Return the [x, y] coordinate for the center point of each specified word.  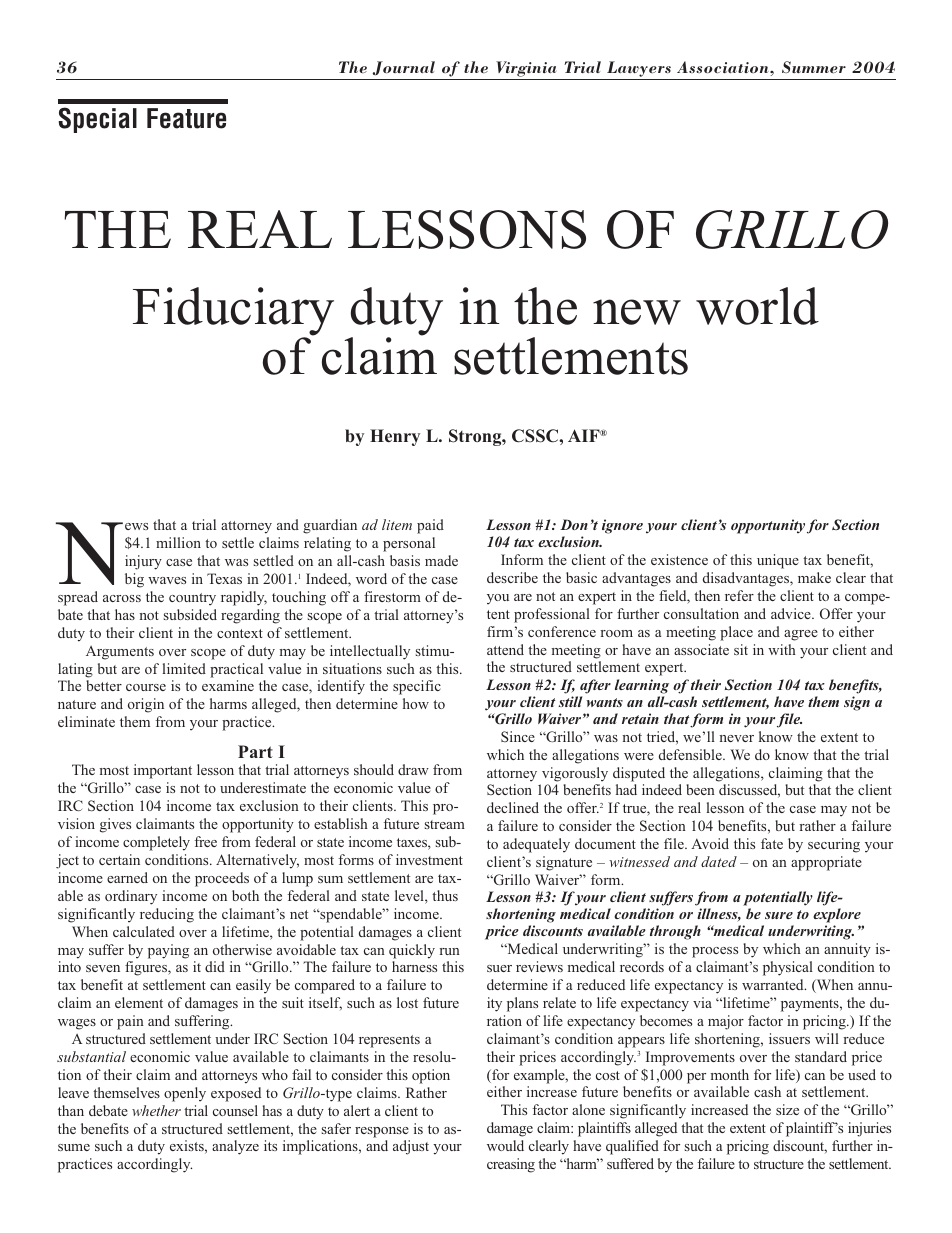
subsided [190, 614]
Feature [186, 118]
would [505, 1145]
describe [512, 577]
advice [792, 613]
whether [156, 1110]
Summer [814, 67]
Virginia [526, 70]
